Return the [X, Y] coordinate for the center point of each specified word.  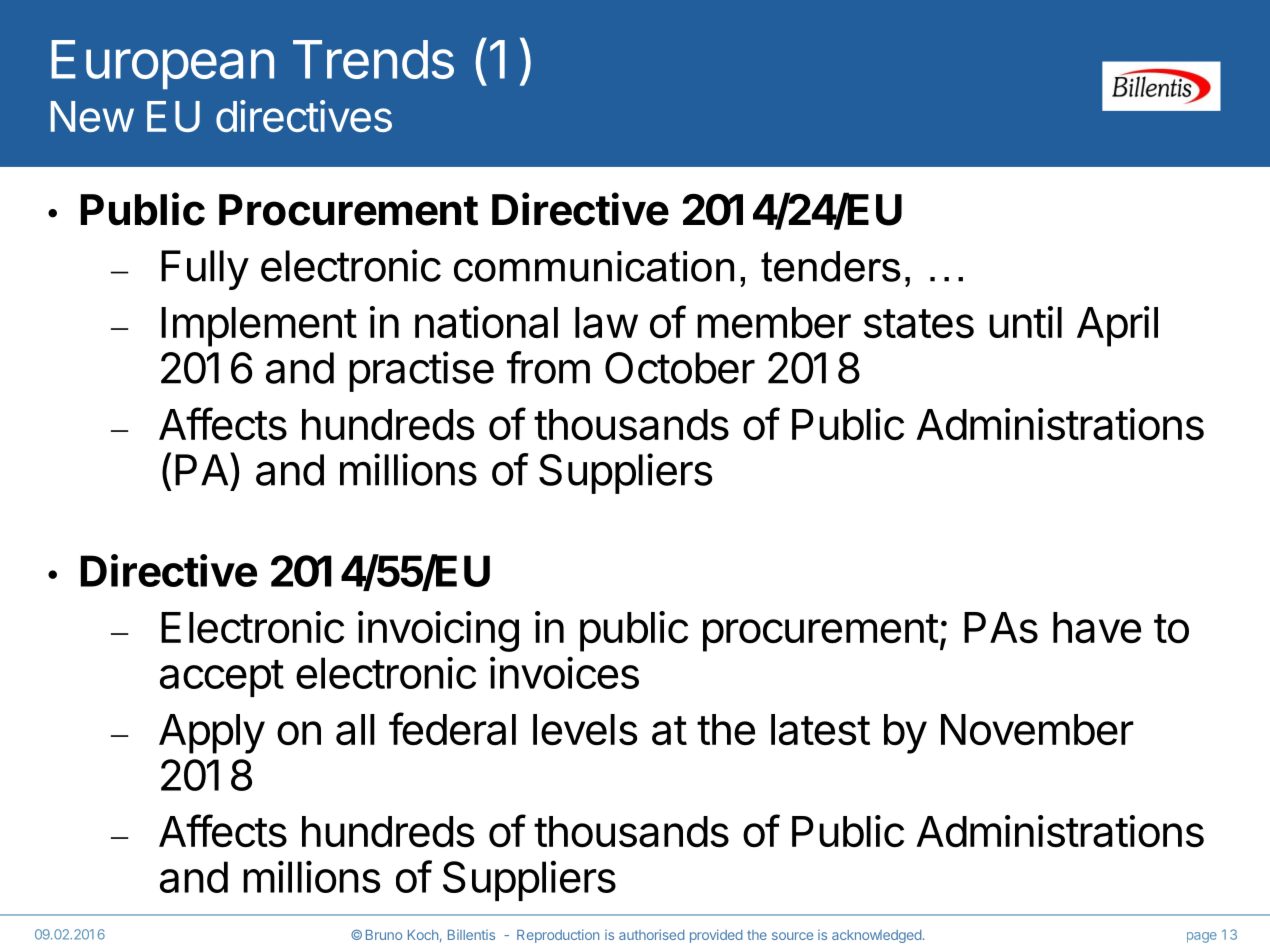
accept [222, 678]
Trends [373, 59]
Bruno [384, 935]
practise [421, 371]
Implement [259, 327]
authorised [651, 934]
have [1097, 628]
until [1025, 322]
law [606, 323]
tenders [831, 266]
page [1202, 937]
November [1037, 730]
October [680, 368]
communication [594, 266]
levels [585, 730]
